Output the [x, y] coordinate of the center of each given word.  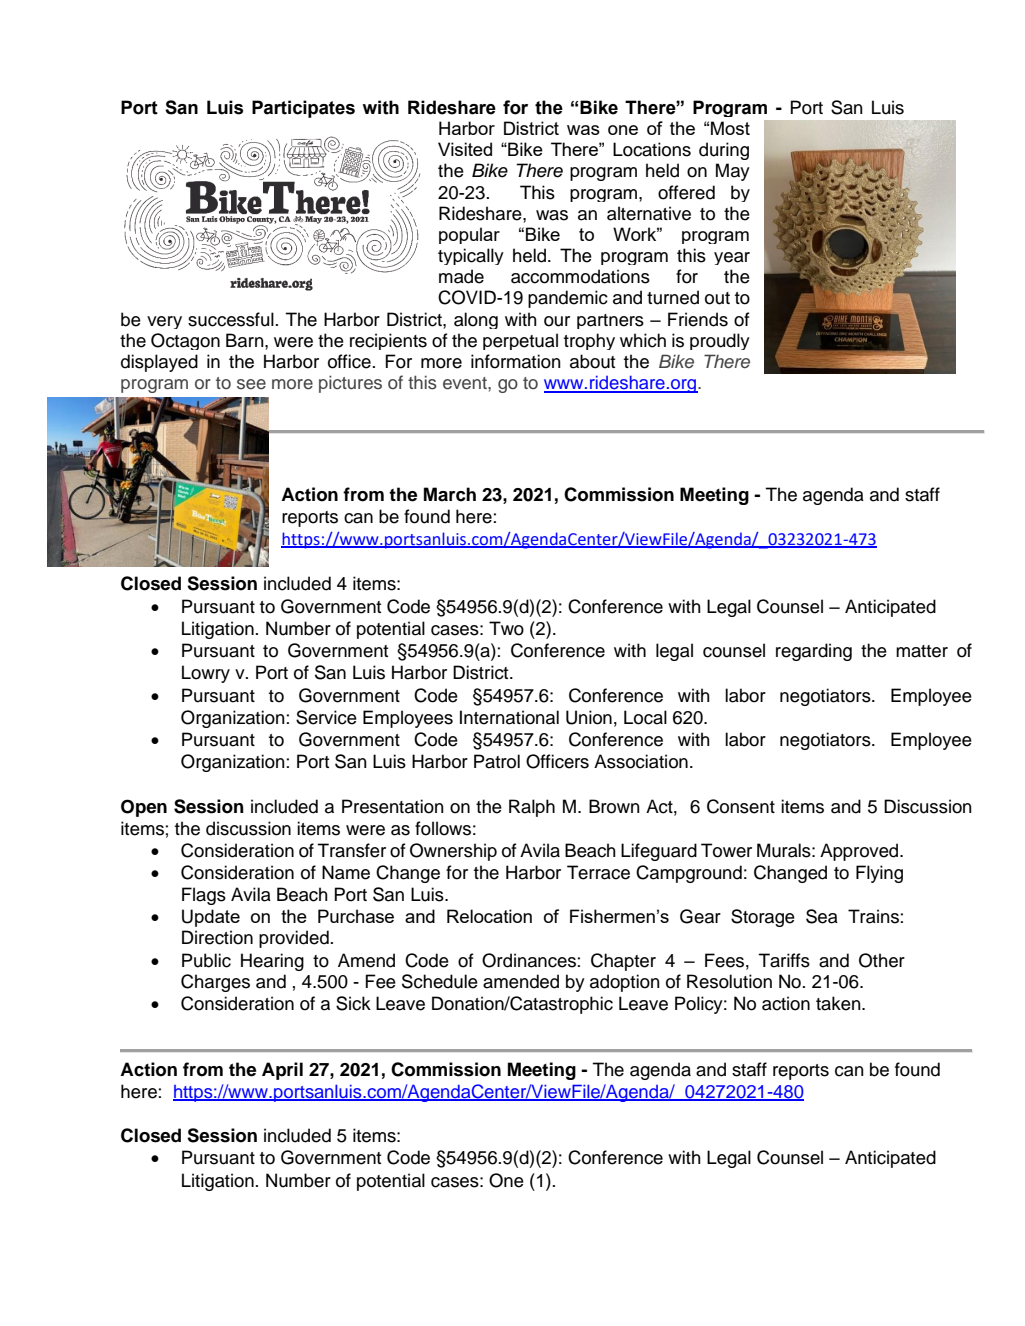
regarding [814, 652]
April [282, 1071]
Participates [303, 109]
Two [506, 628]
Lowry [206, 674]
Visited [465, 149]
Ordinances [529, 960]
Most [730, 128]
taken [839, 1003]
